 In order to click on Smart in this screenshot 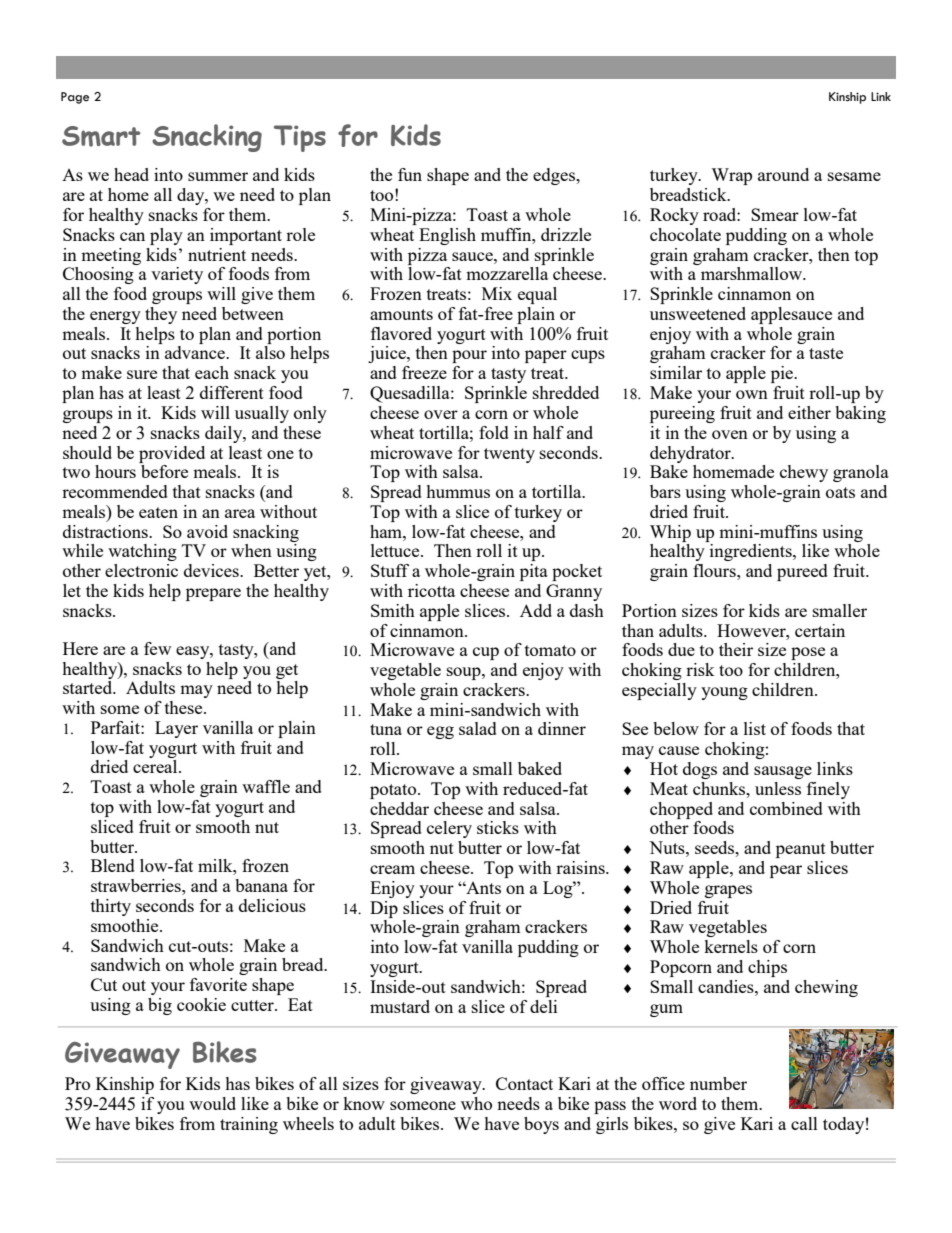, I will do `click(101, 136)`.
